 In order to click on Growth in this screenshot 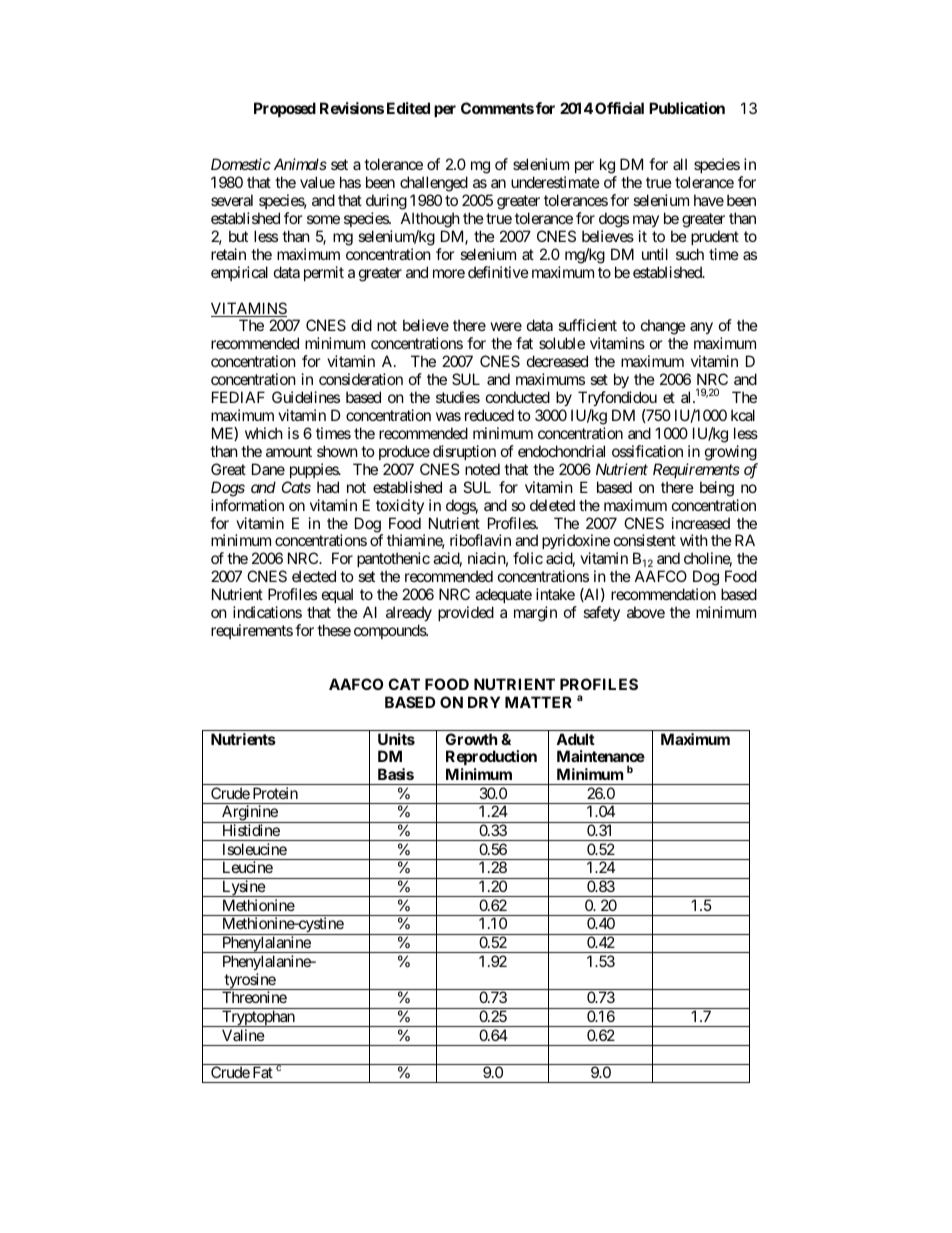, I will do `click(471, 739)`.
